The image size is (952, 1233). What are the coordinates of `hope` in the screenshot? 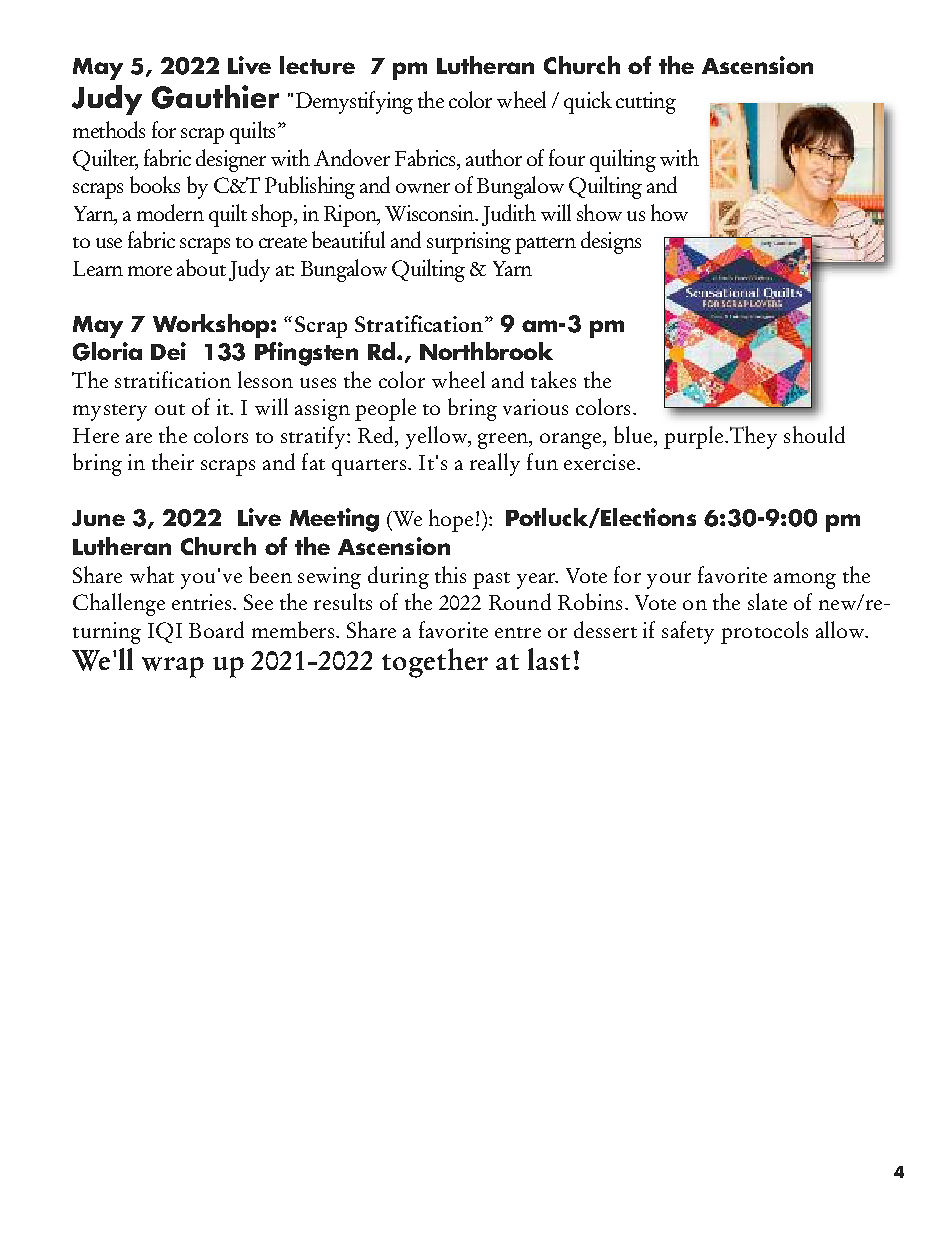 It's located at (451, 520).
